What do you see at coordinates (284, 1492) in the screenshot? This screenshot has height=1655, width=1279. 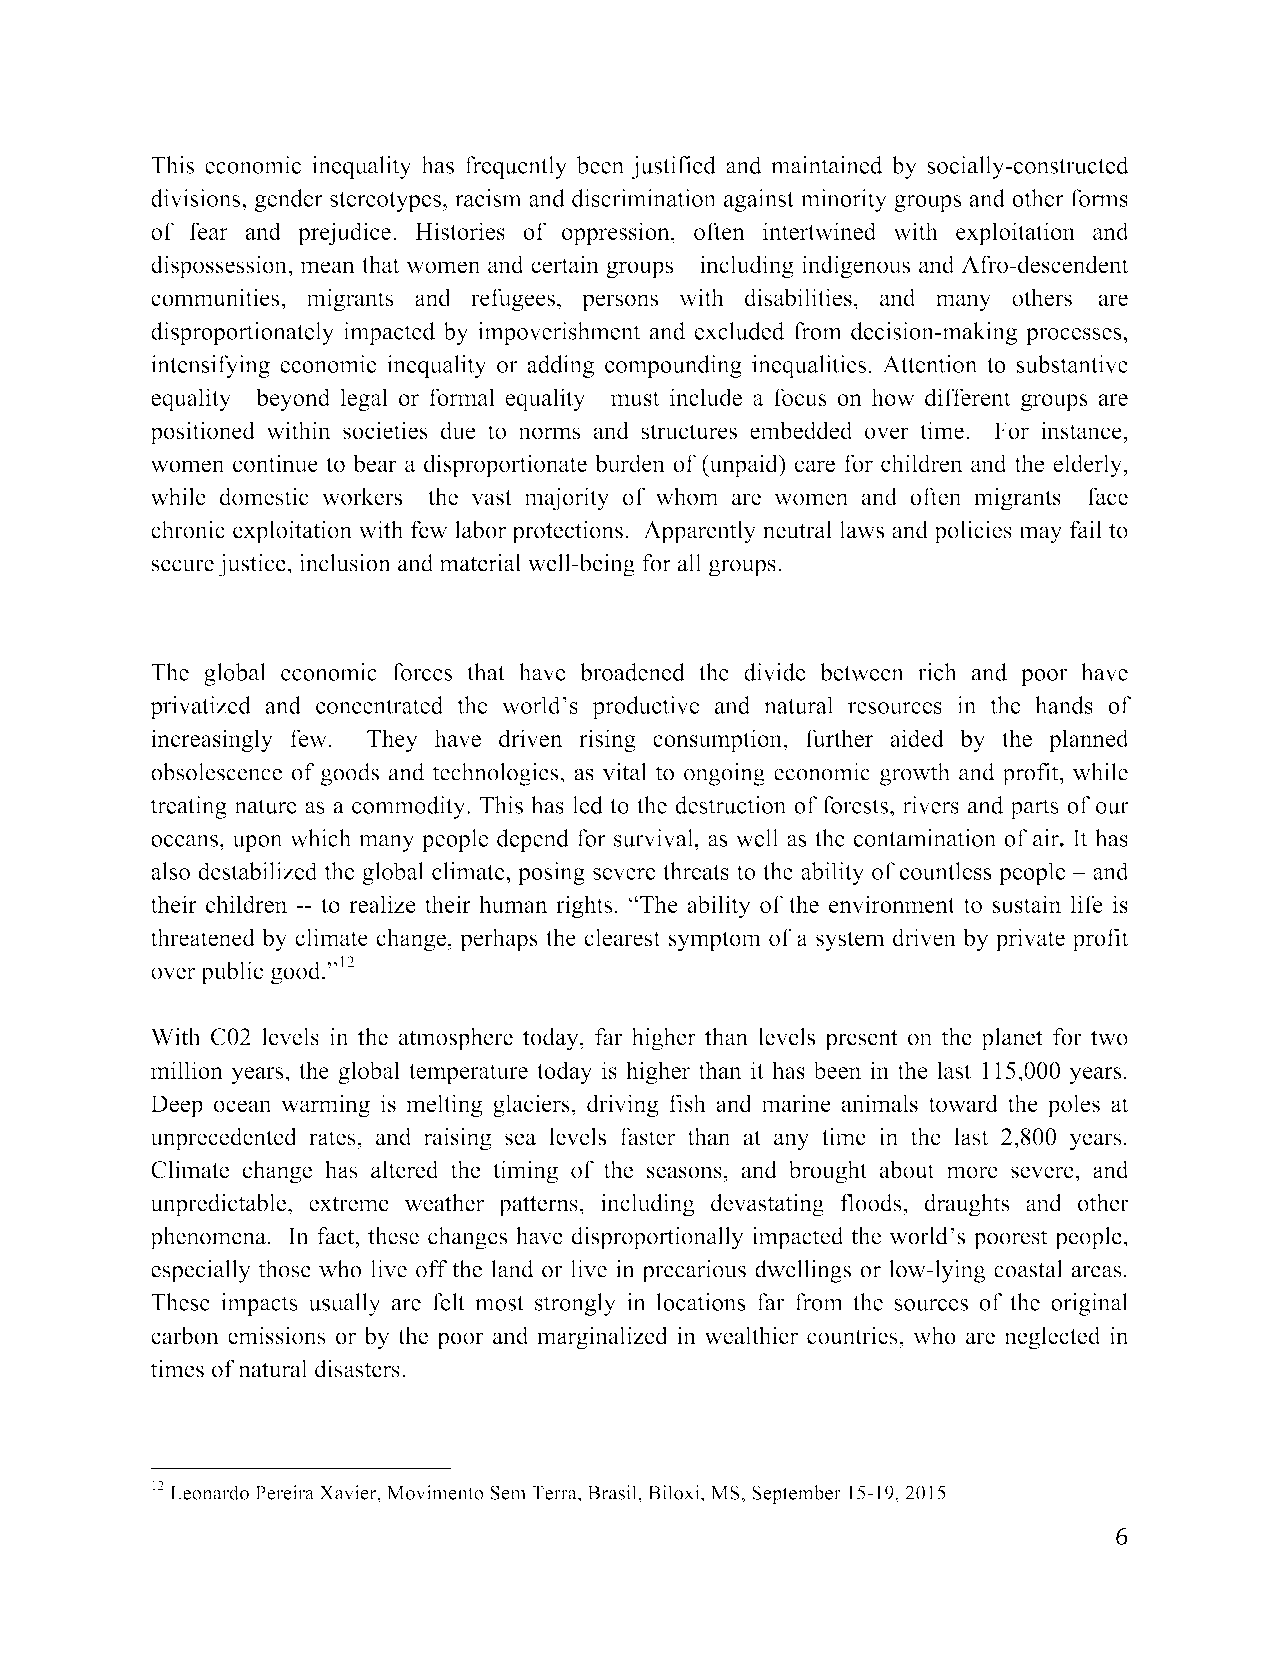 I see `Pereira` at bounding box center [284, 1492].
